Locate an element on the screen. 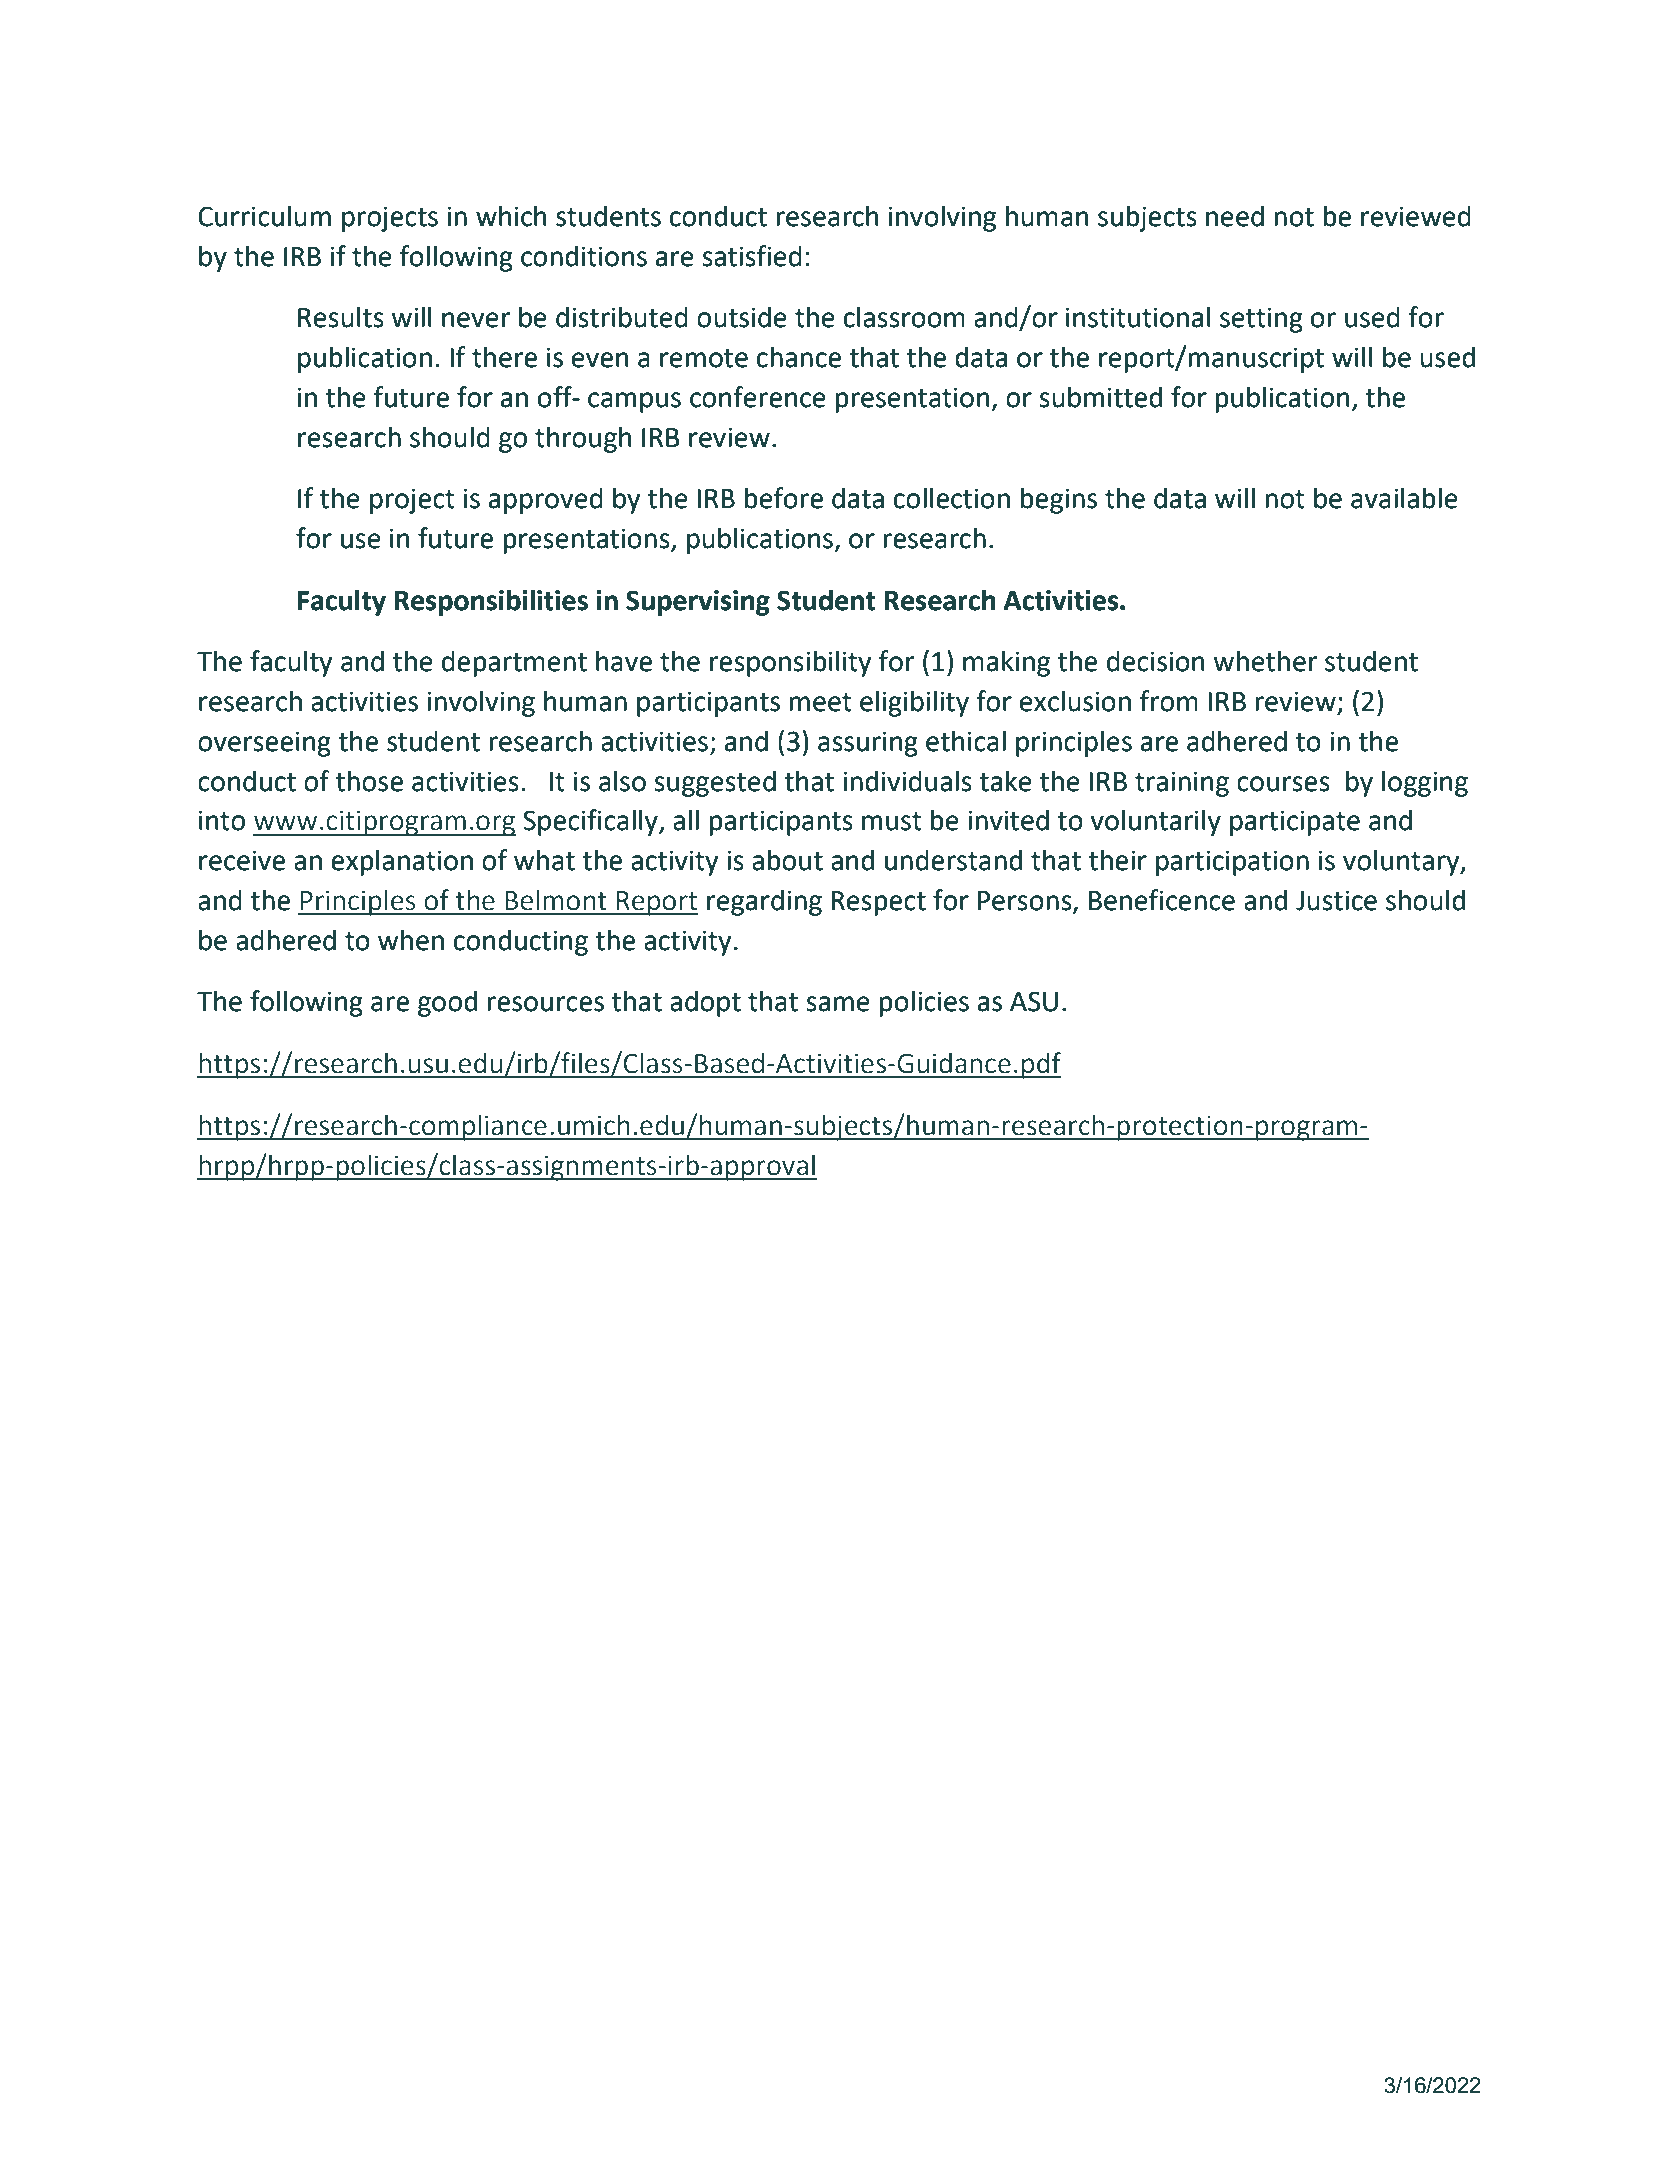 The height and width of the screenshot is (2172, 1679). satisfied is located at coordinates (752, 256).
